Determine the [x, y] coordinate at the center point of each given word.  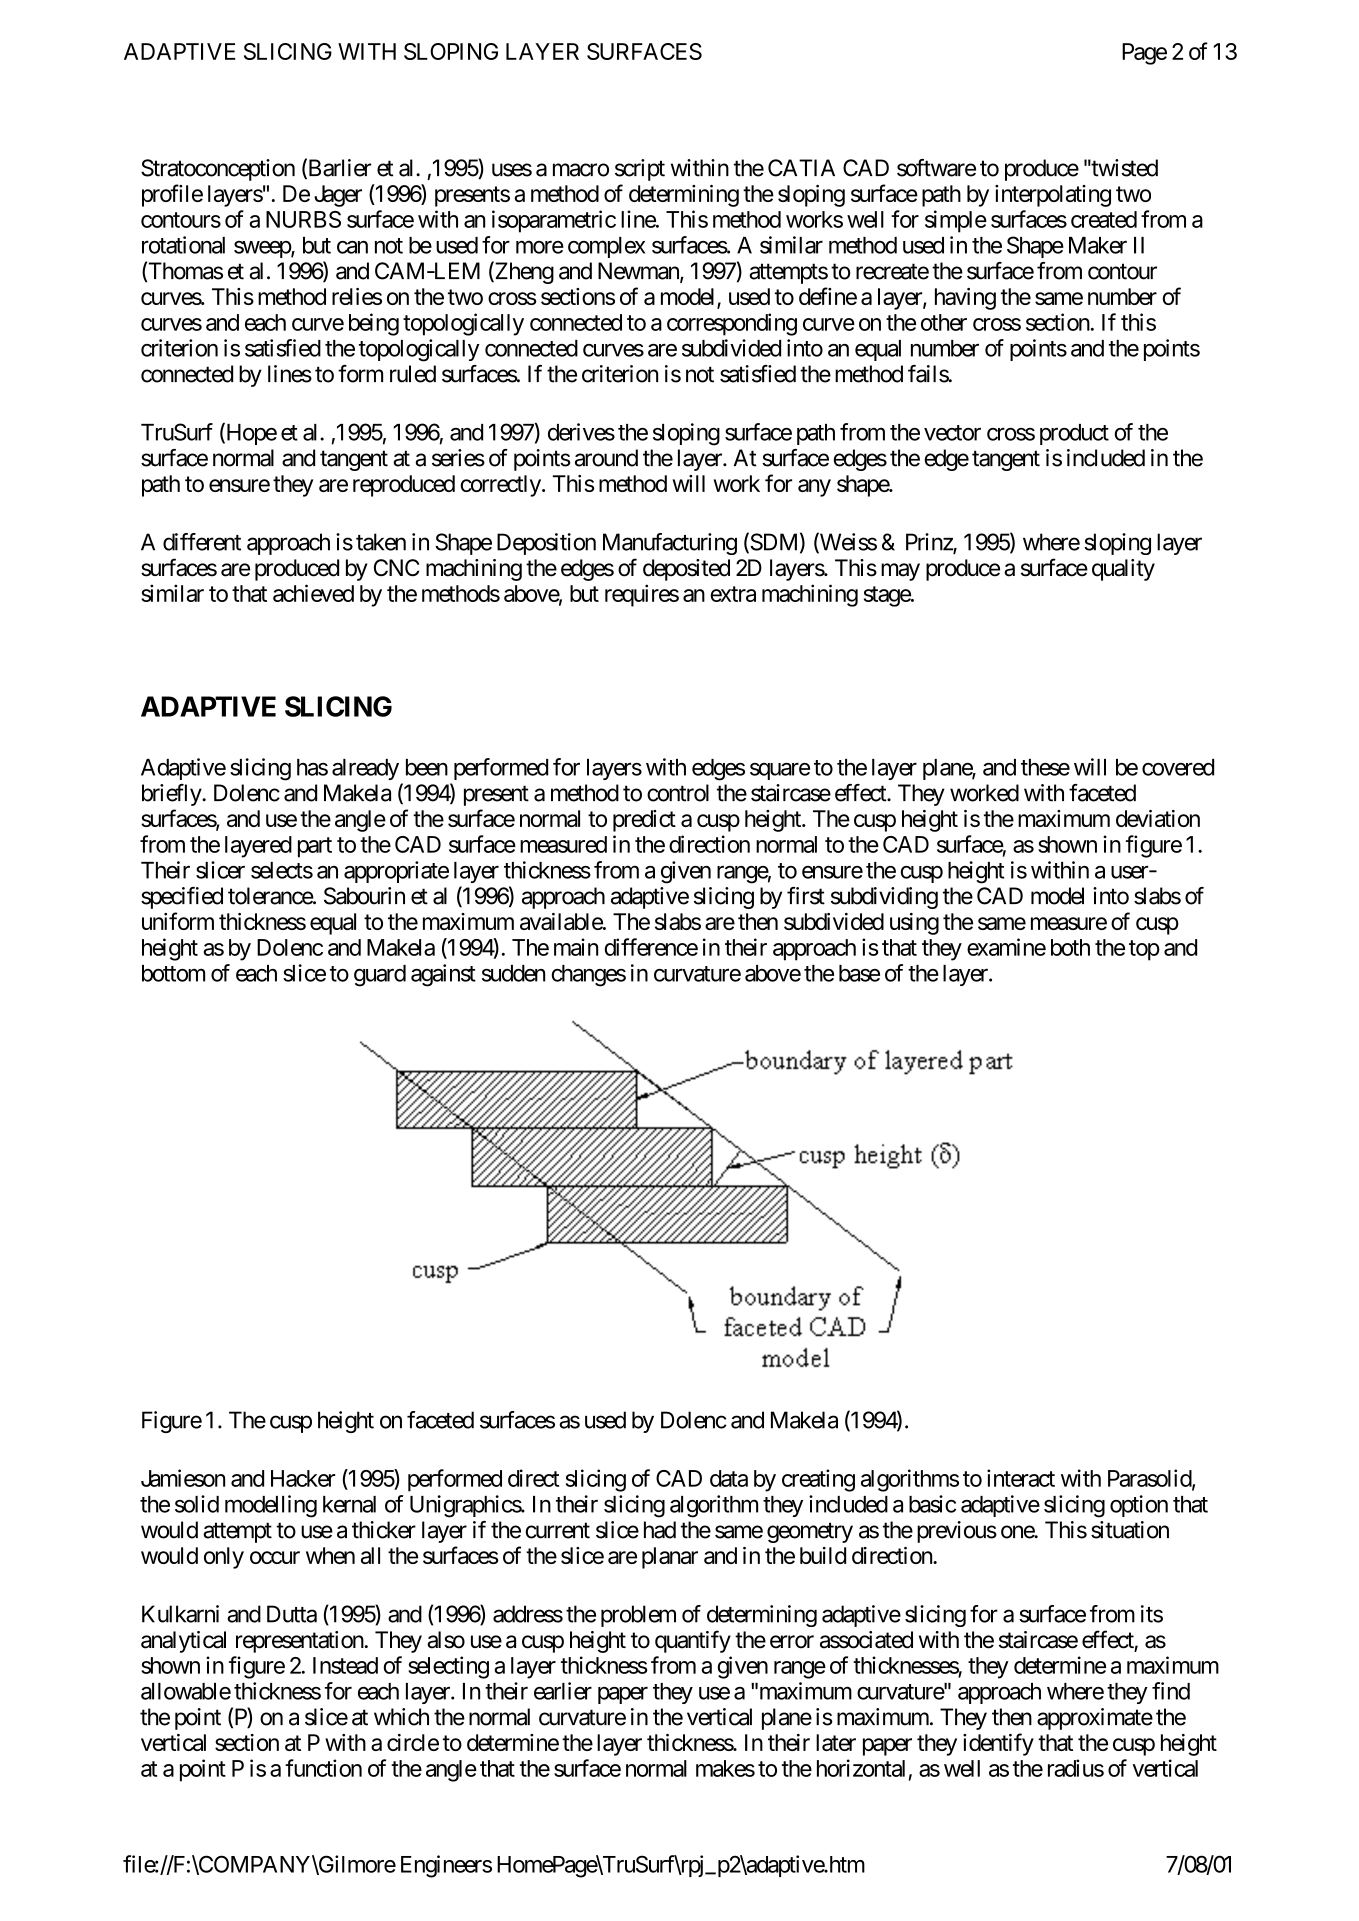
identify [998, 1744]
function [323, 1768]
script [640, 170]
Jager [338, 196]
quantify [693, 1641]
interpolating [1053, 196]
